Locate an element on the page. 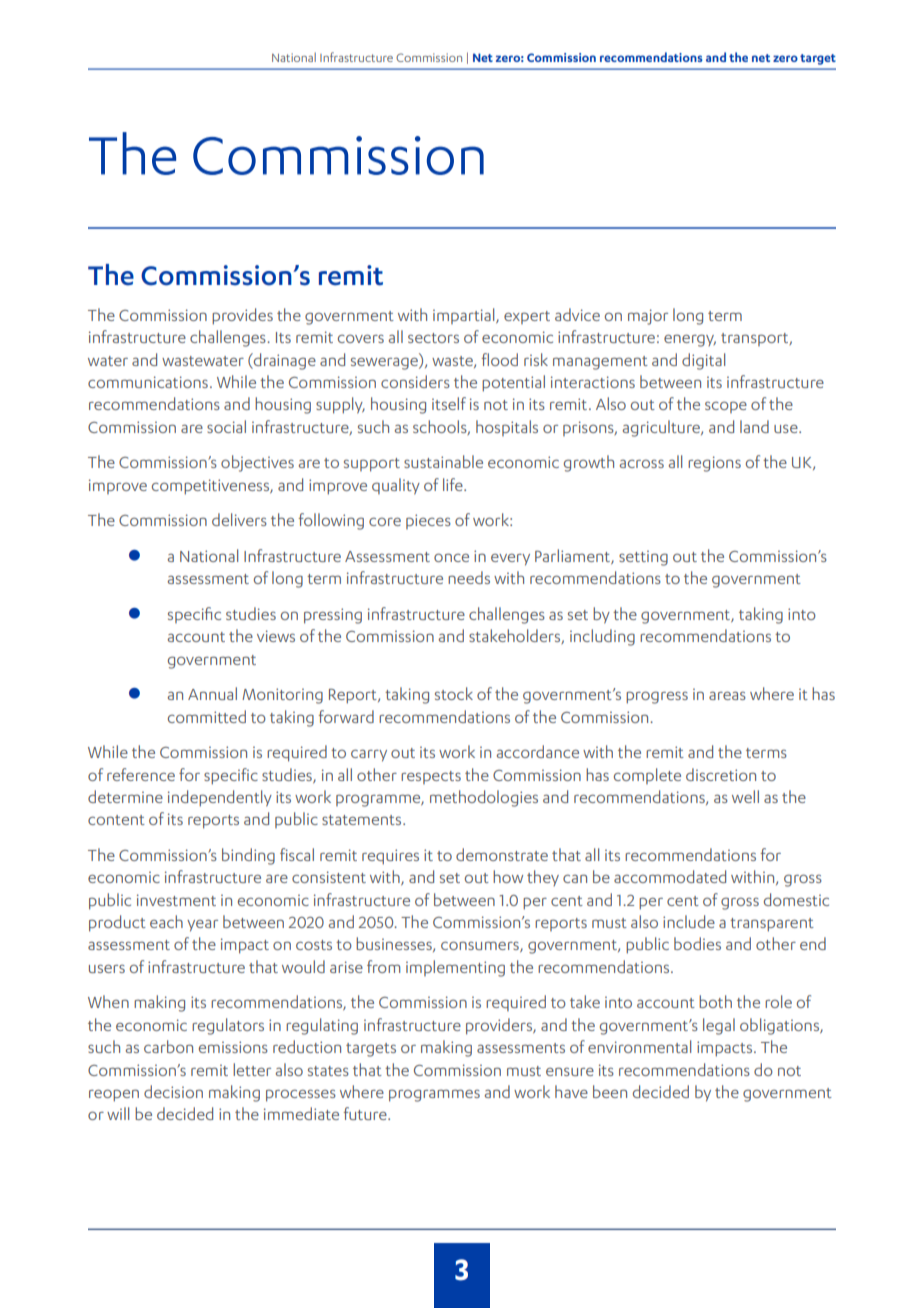  digital is located at coordinates (703, 361).
